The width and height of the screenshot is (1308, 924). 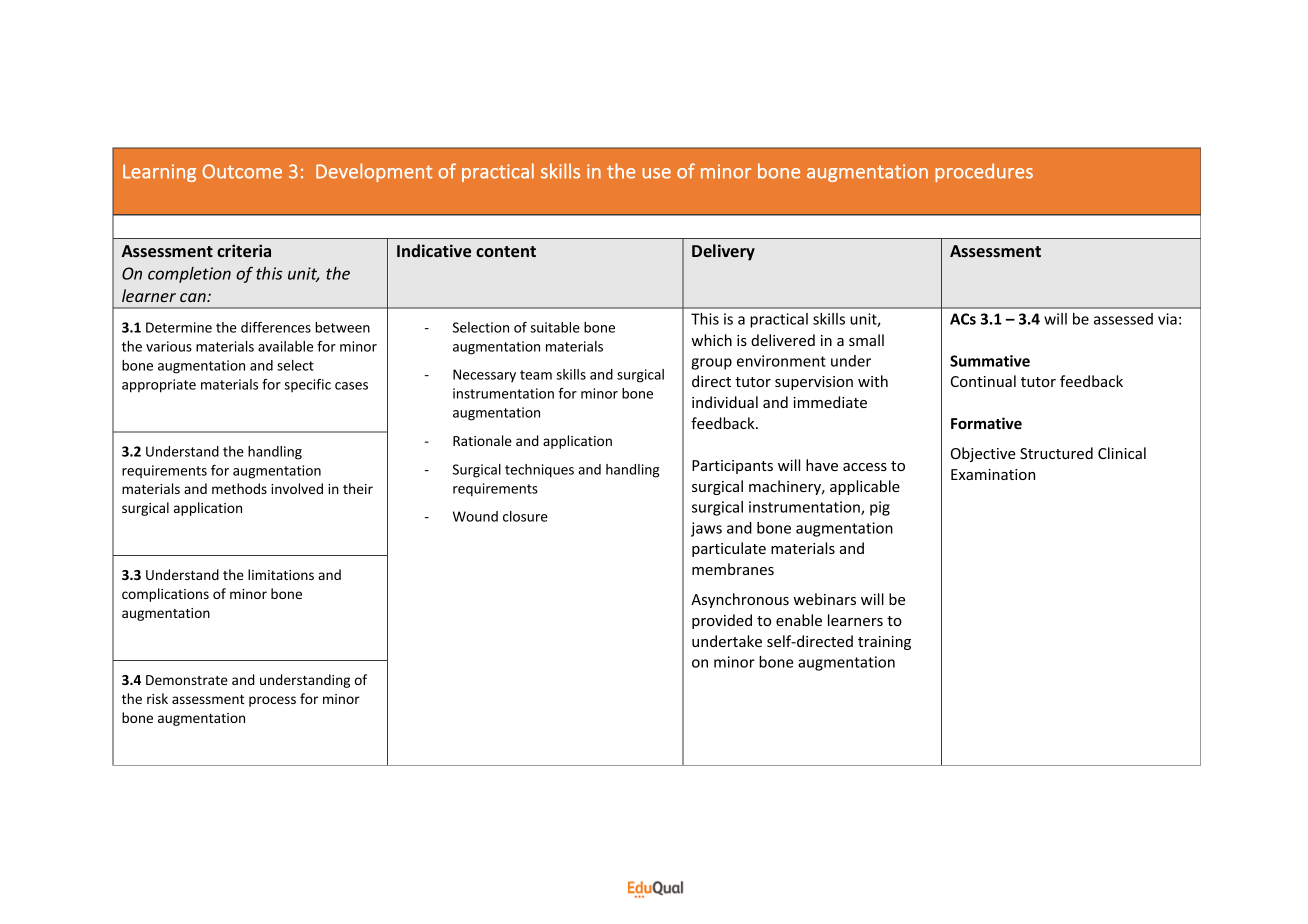 What do you see at coordinates (884, 643) in the screenshot?
I see `training` at bounding box center [884, 643].
